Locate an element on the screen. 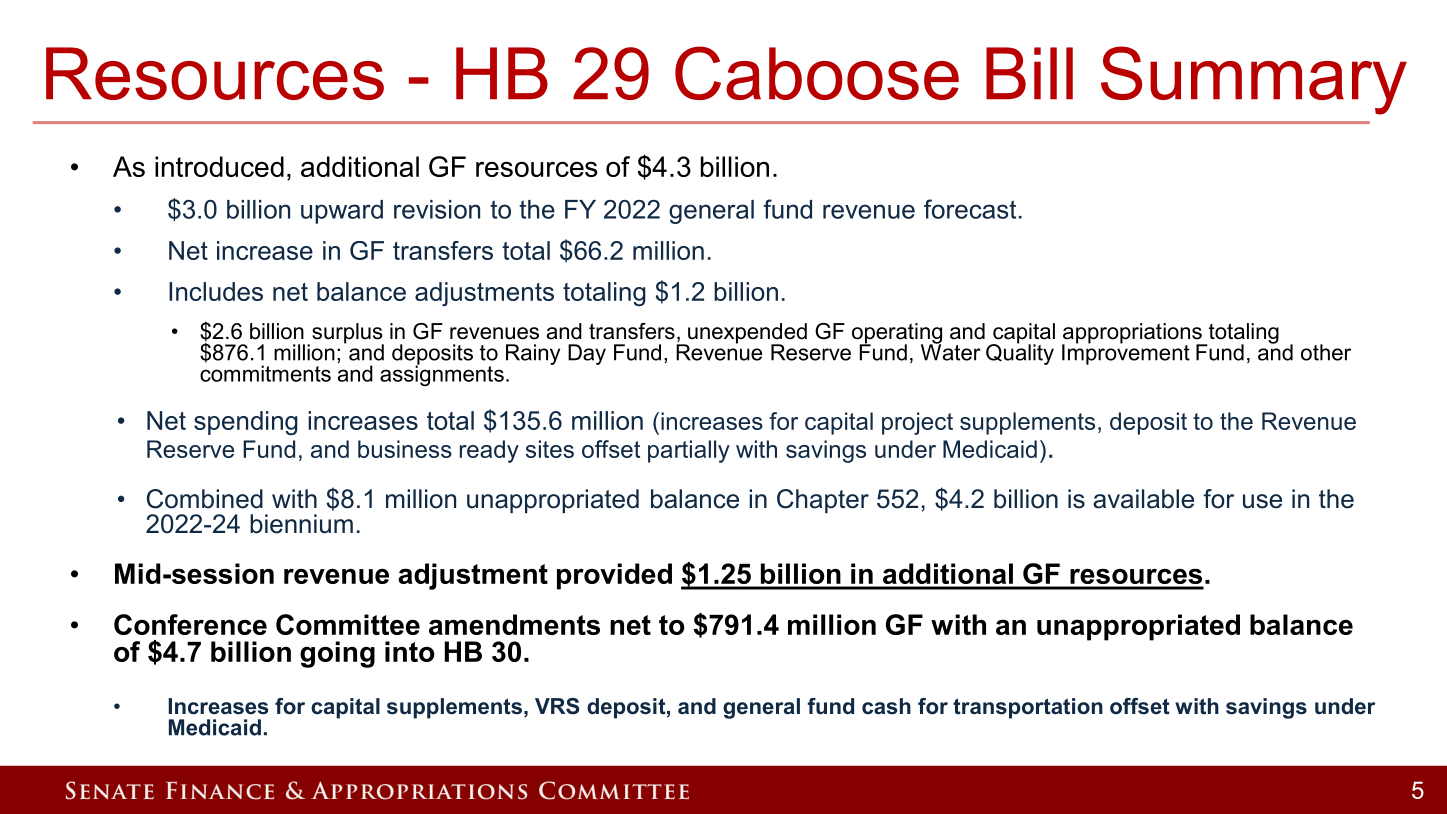 This screenshot has width=1447, height=814. Caboose is located at coordinates (817, 73).
